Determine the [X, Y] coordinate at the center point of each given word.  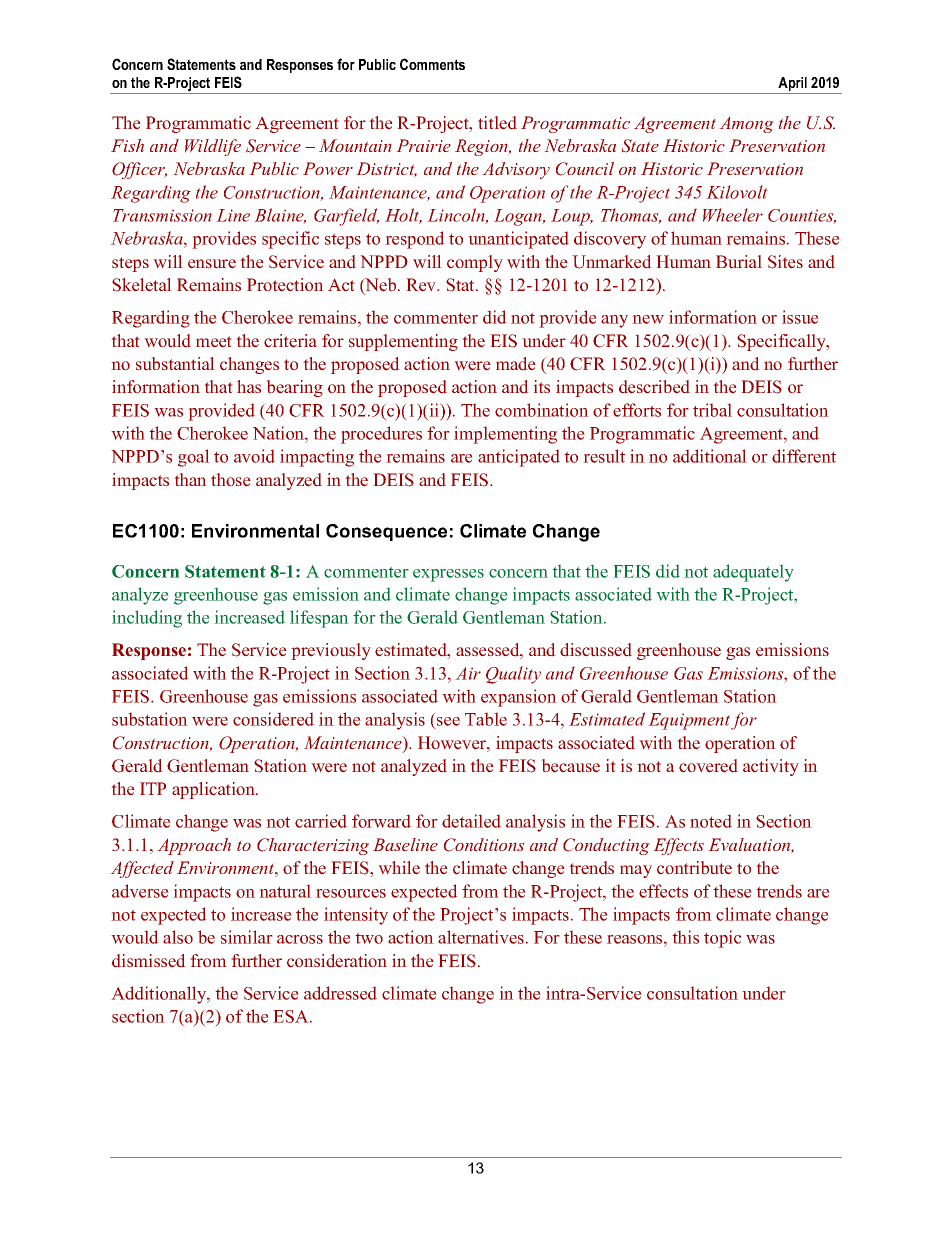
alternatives [481, 937]
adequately [753, 573]
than [190, 479]
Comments [432, 64]
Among [746, 124]
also [178, 937]
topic [722, 939]
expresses [448, 575]
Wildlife [213, 147]
